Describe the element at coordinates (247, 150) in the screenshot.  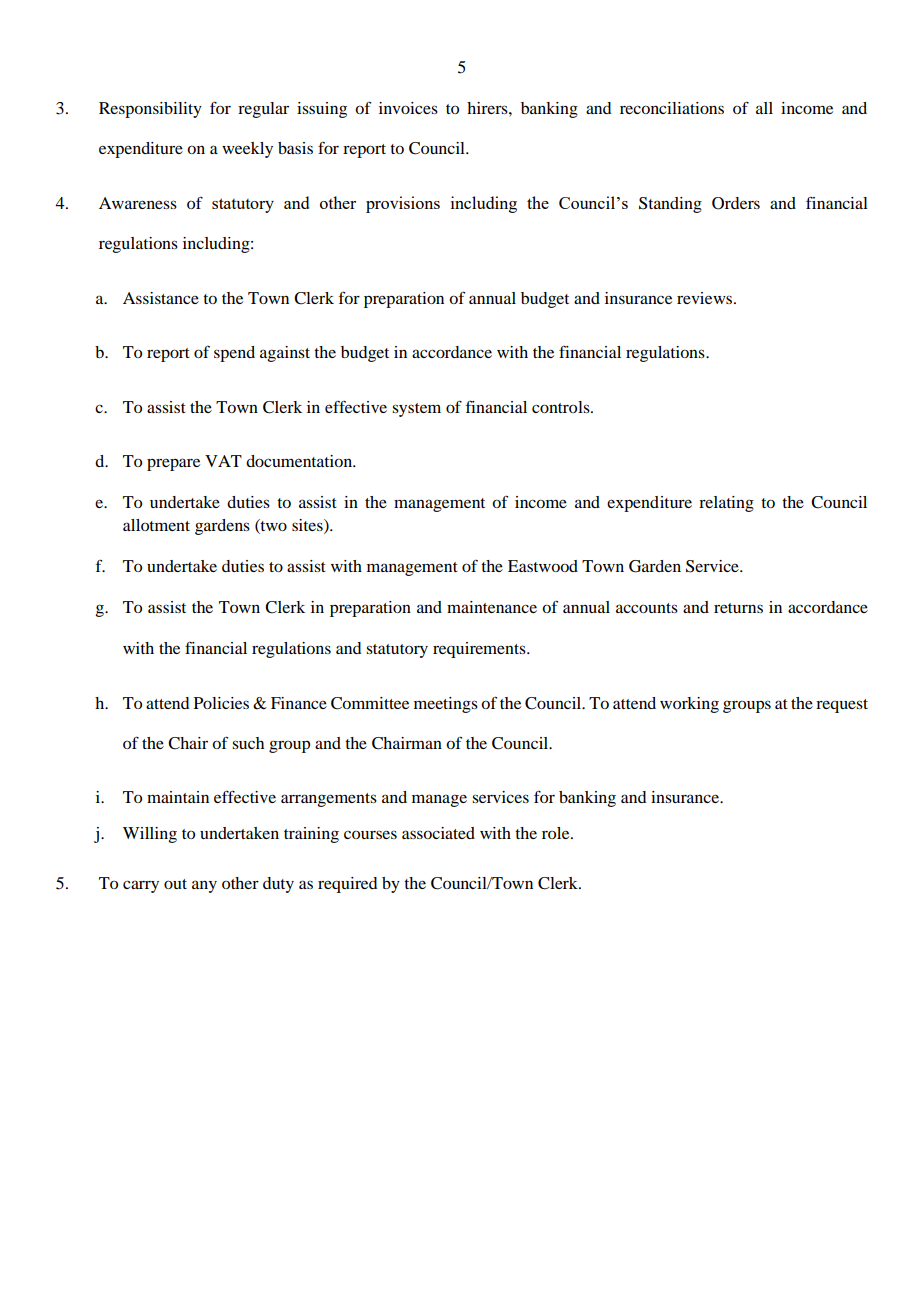
I see `weekly` at that location.
